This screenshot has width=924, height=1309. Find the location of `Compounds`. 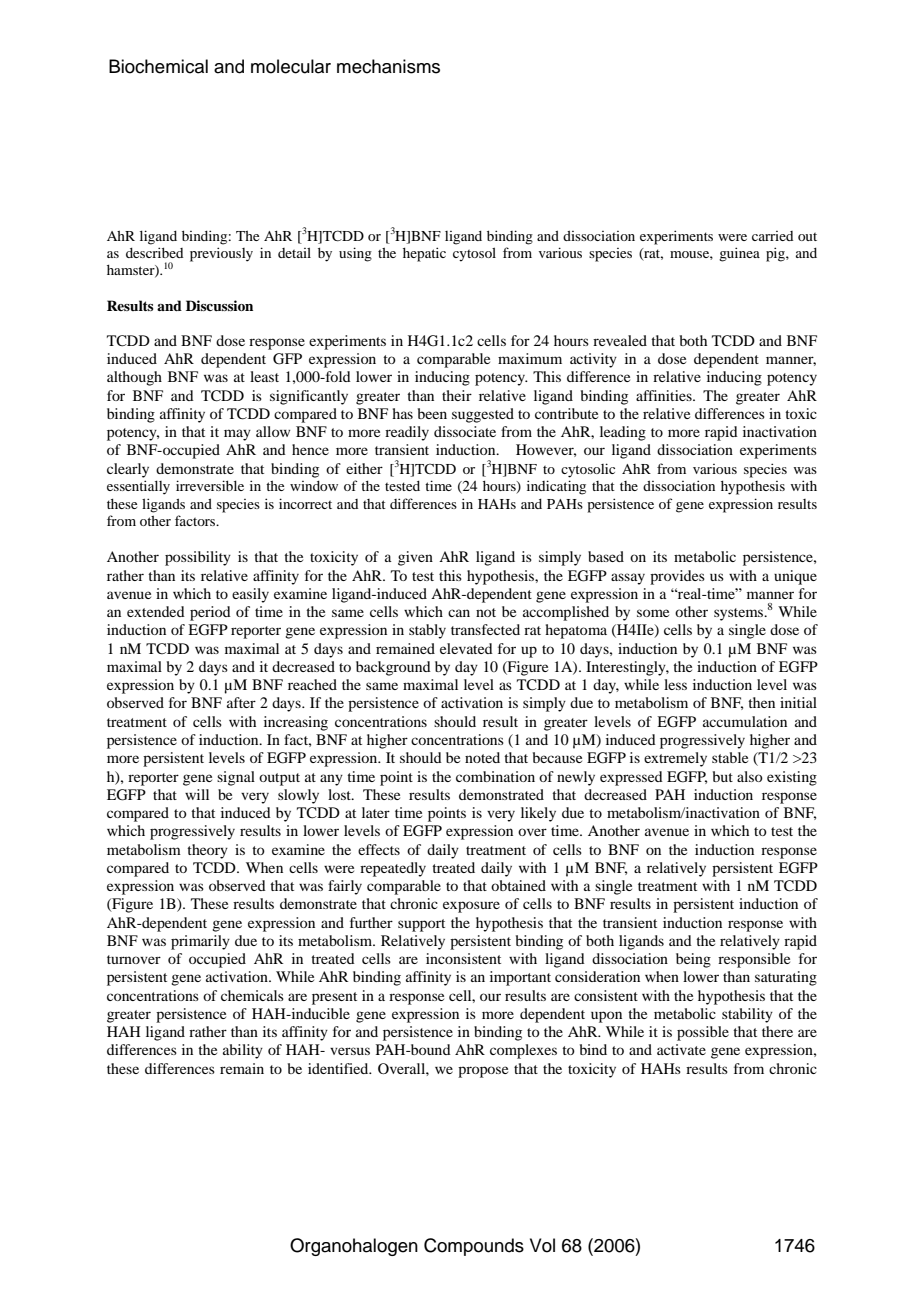

Compounds is located at coordinates (474, 1247).
